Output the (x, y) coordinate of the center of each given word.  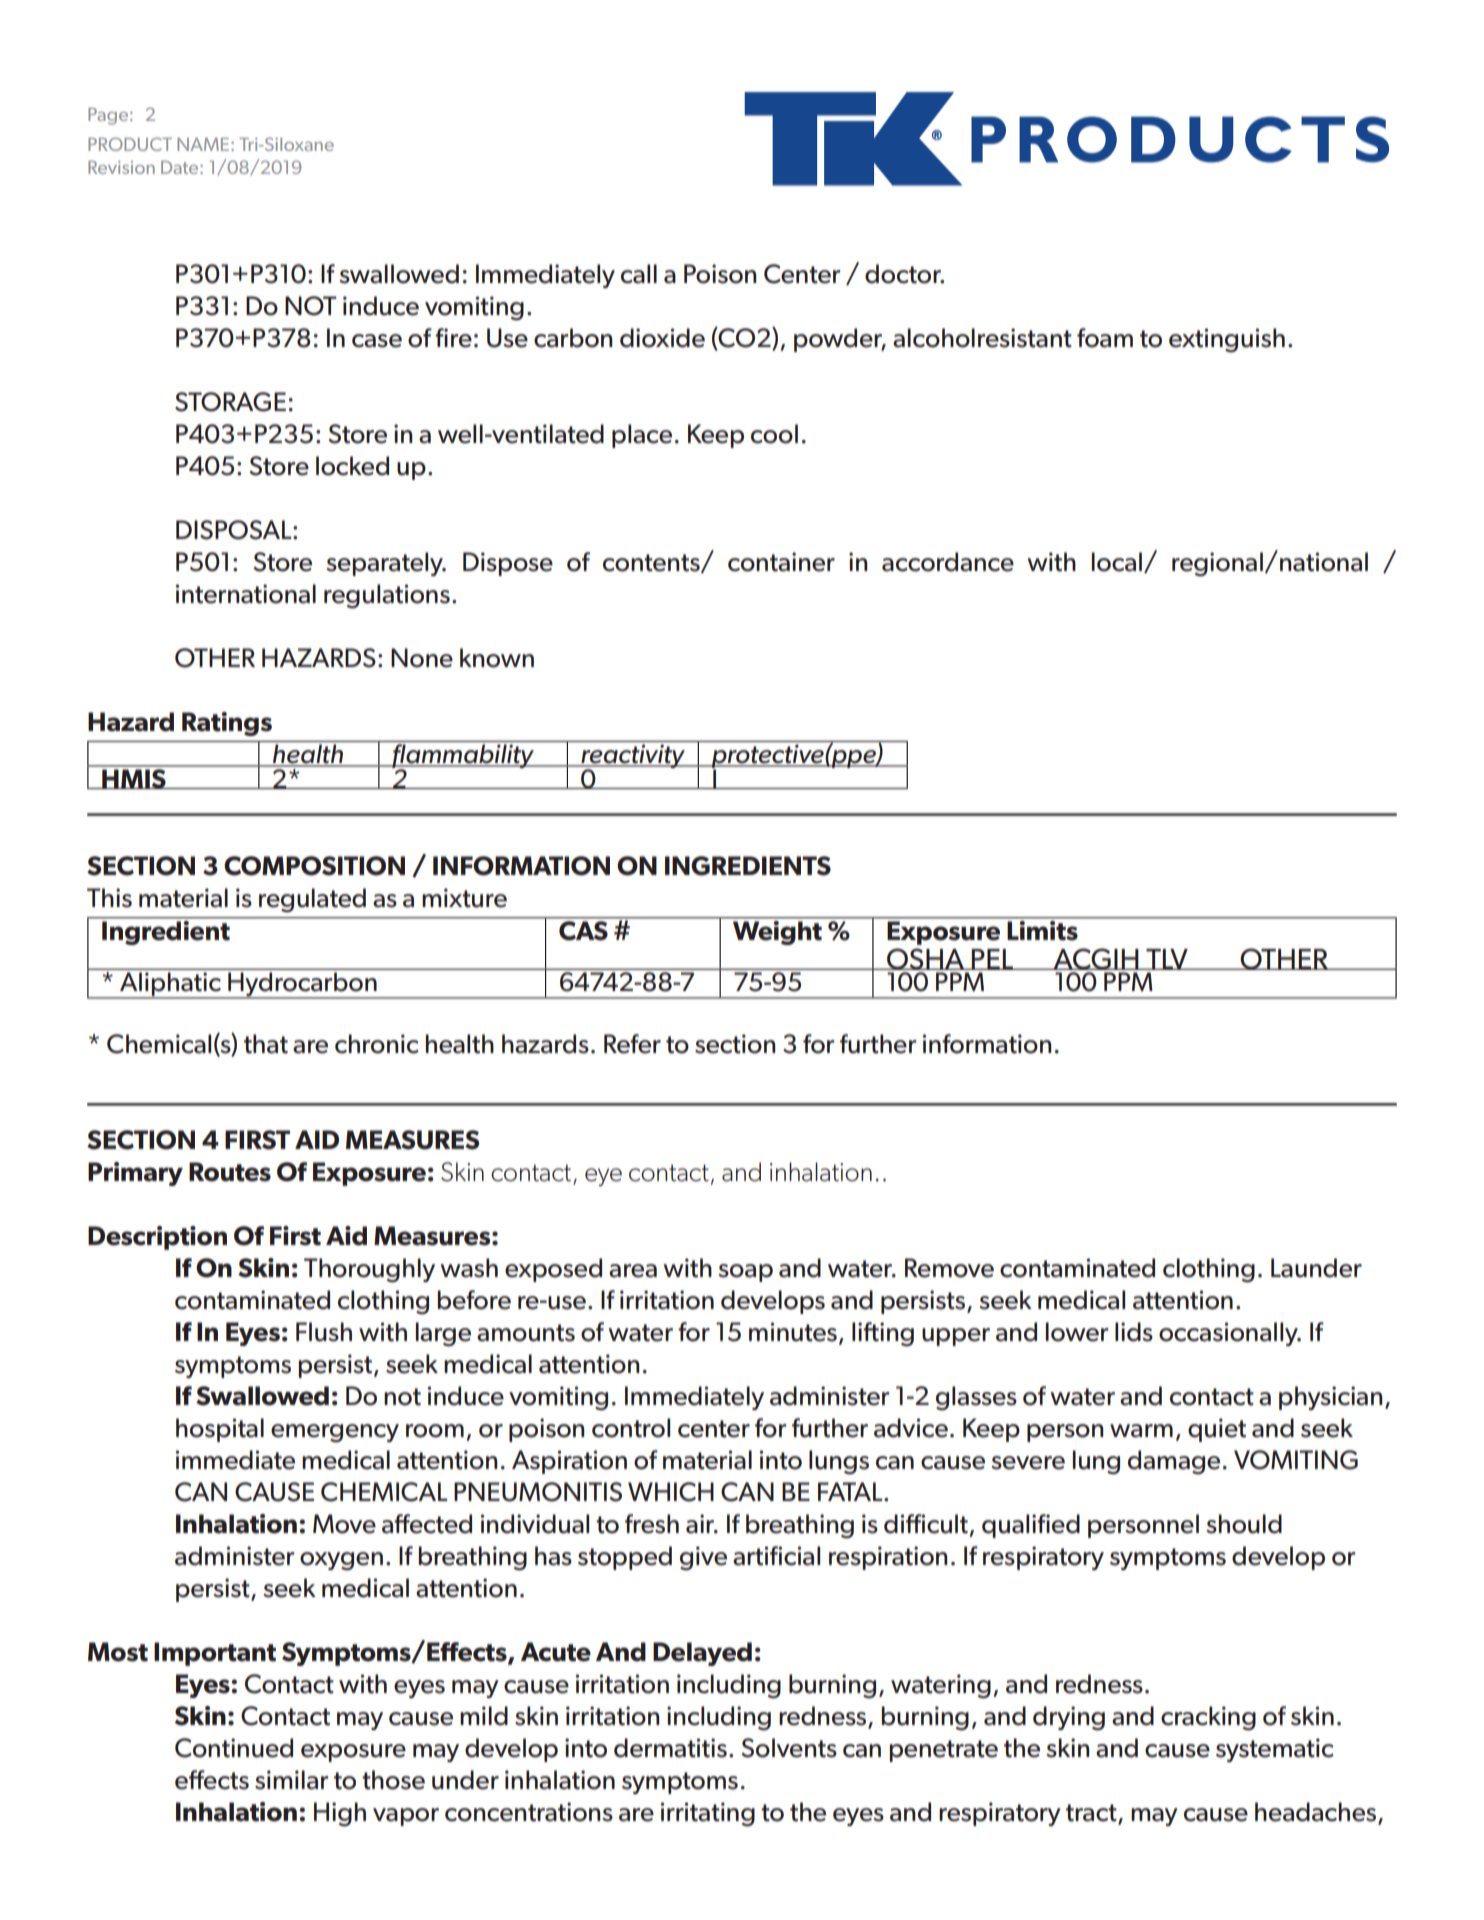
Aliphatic (170, 985)
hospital (220, 1430)
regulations (387, 596)
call (639, 274)
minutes (793, 1332)
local (1117, 562)
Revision (121, 167)
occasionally (1229, 1334)
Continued (234, 1748)
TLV (1167, 959)
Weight (777, 931)
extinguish (1227, 340)
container (781, 562)
